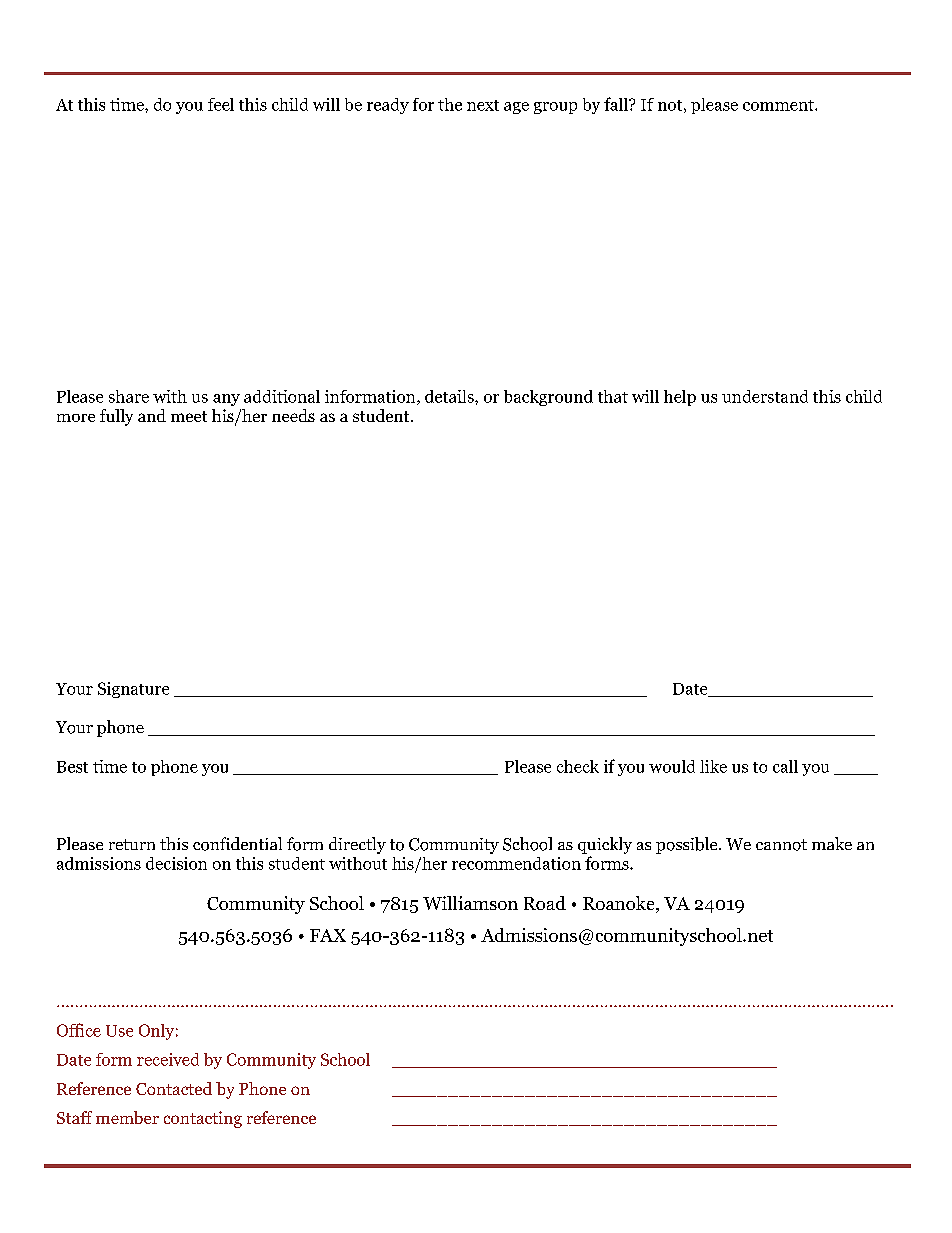 Image resolution: width=952 pixels, height=1233 pixels. I want to click on cannot, so click(781, 845).
